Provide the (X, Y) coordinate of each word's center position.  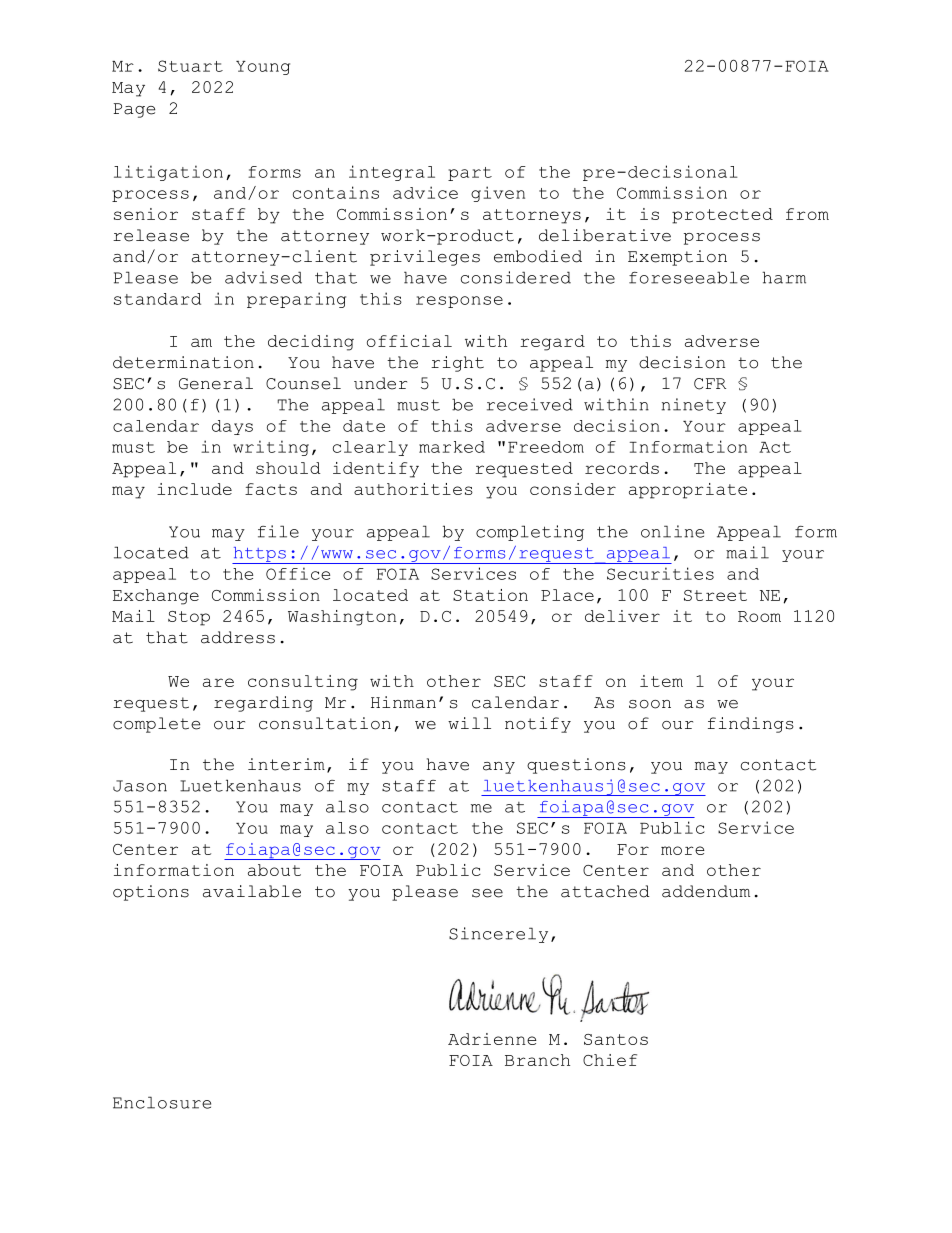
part (470, 174)
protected (722, 216)
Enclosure (162, 1102)
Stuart (190, 66)
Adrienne (492, 1039)
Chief (610, 1060)
